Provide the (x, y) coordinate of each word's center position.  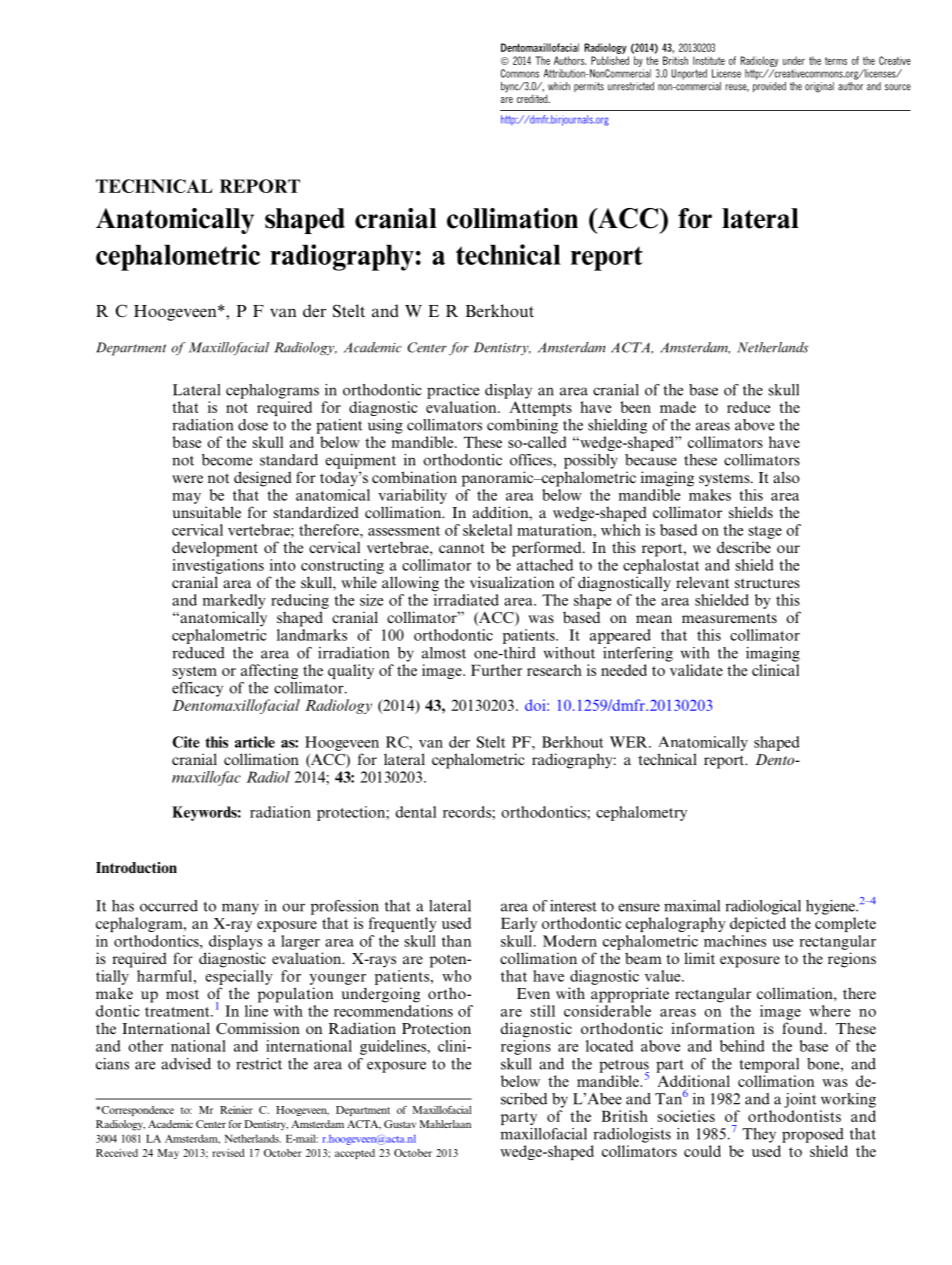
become (227, 460)
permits (589, 87)
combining (522, 426)
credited (533, 98)
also (786, 477)
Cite (186, 742)
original (819, 87)
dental (416, 812)
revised (228, 1153)
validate (696, 670)
